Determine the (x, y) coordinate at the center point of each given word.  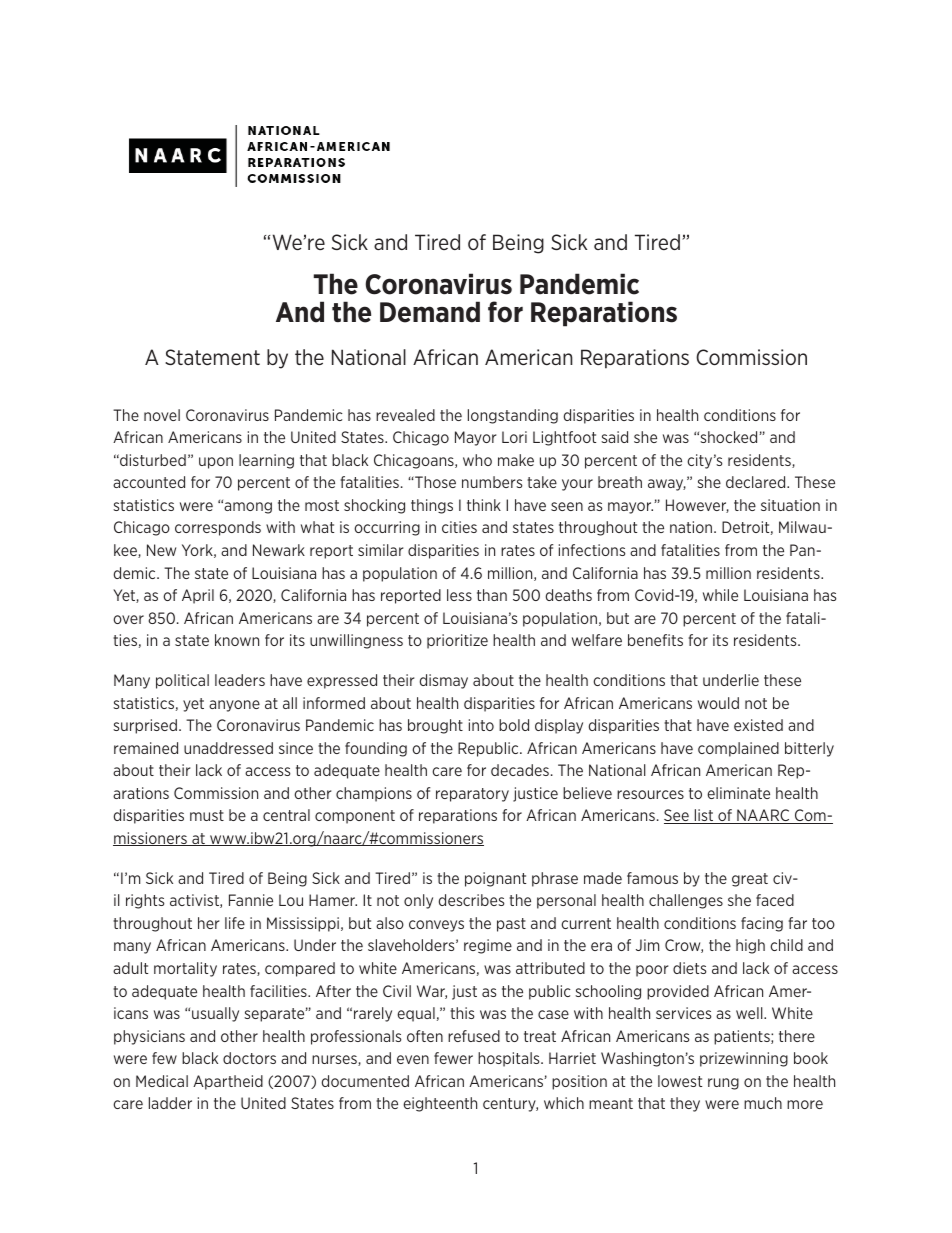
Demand (430, 312)
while (720, 595)
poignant (495, 879)
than (492, 595)
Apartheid (228, 1082)
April (198, 596)
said (614, 437)
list (704, 816)
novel (162, 415)
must (207, 815)
